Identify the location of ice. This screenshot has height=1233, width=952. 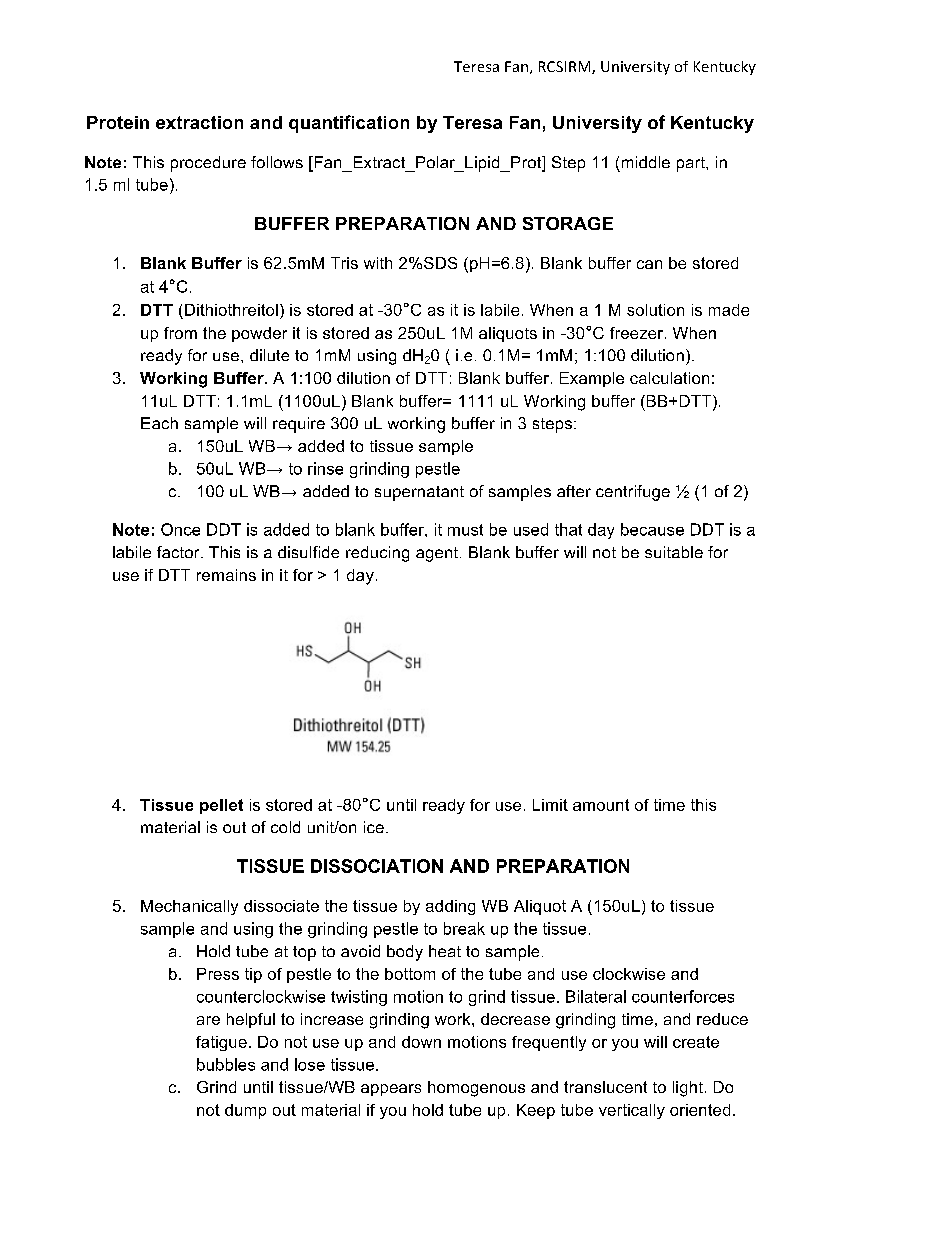
(374, 827).
